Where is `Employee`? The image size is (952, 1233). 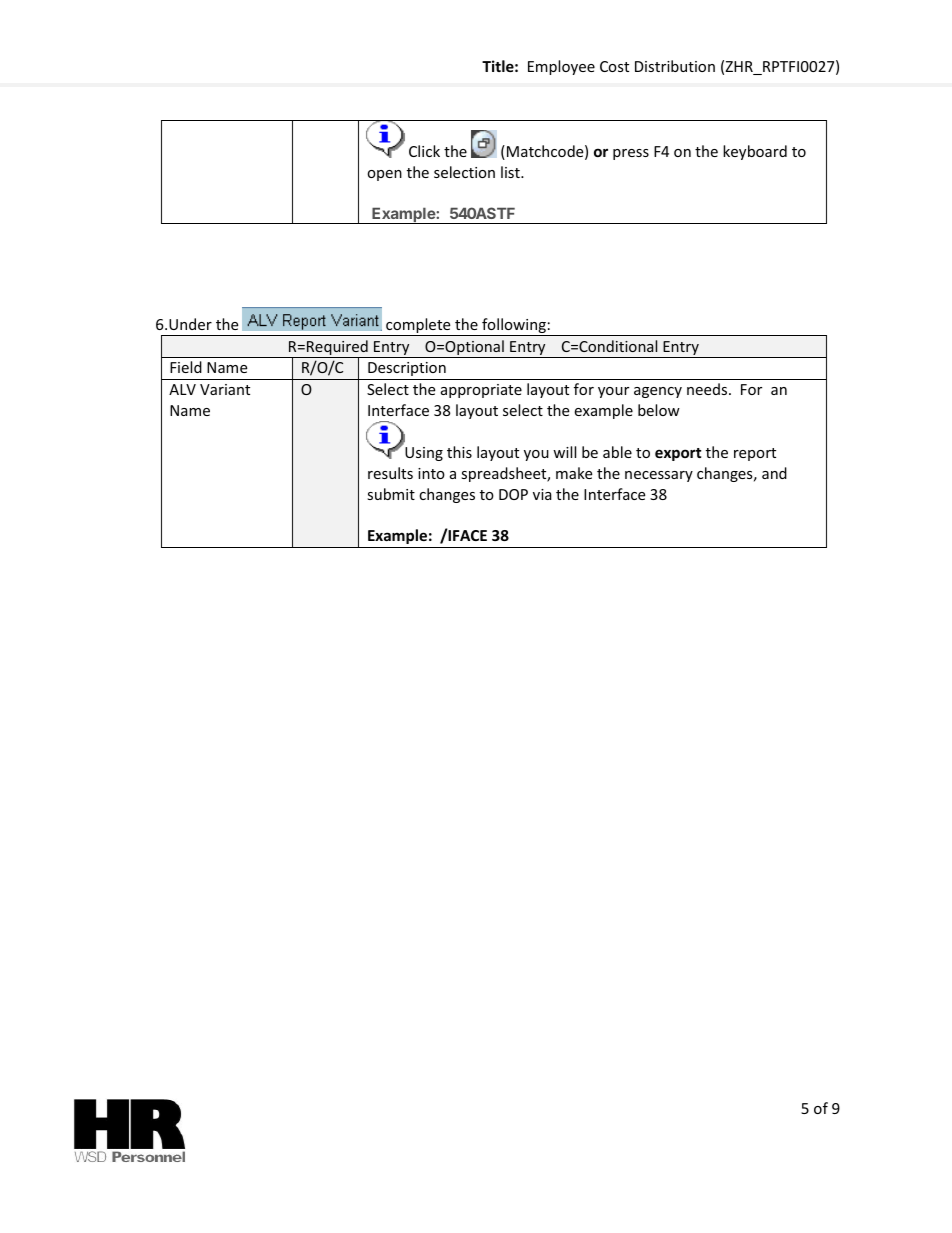 Employee is located at coordinates (561, 67).
